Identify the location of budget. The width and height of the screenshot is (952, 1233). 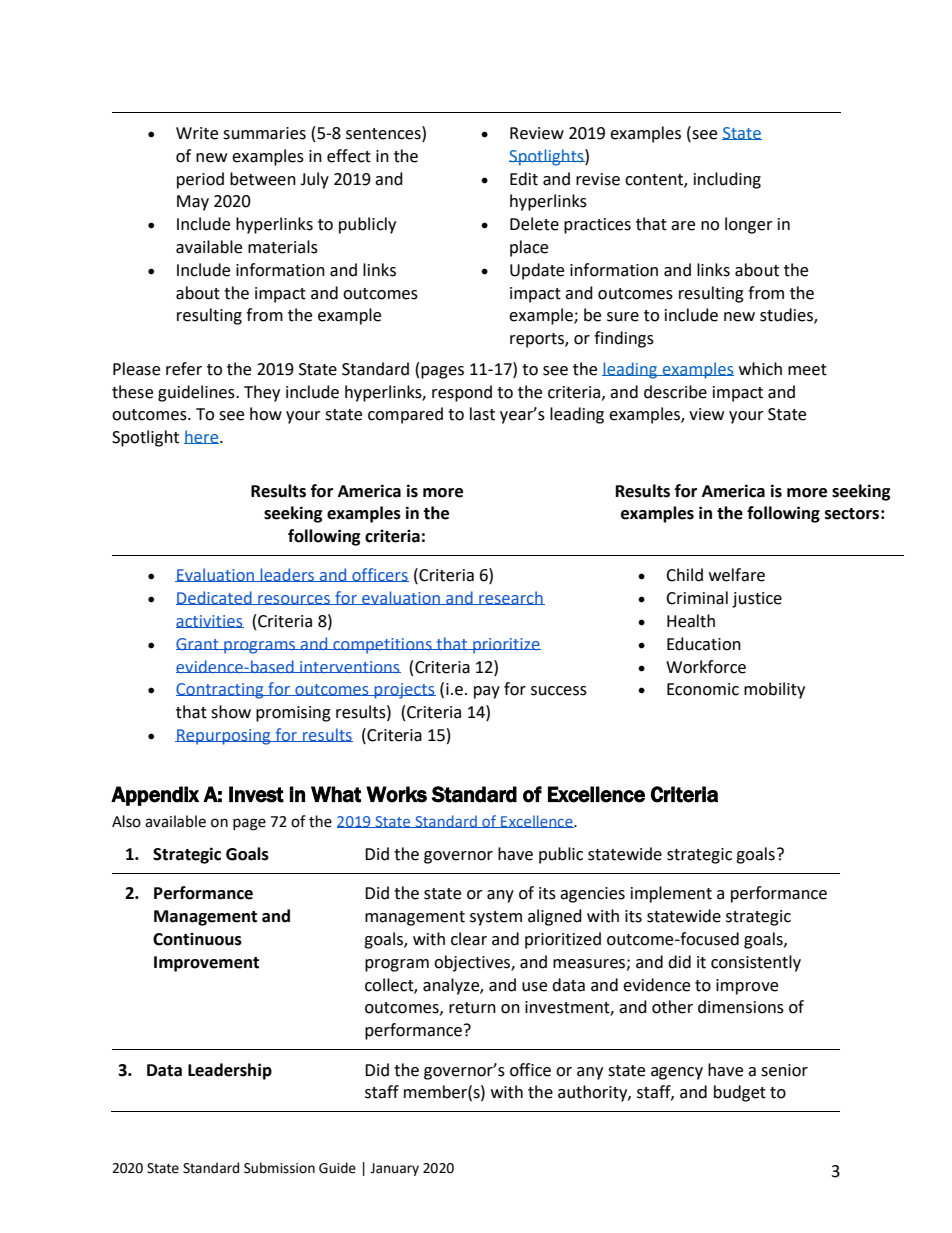
(740, 1093).
